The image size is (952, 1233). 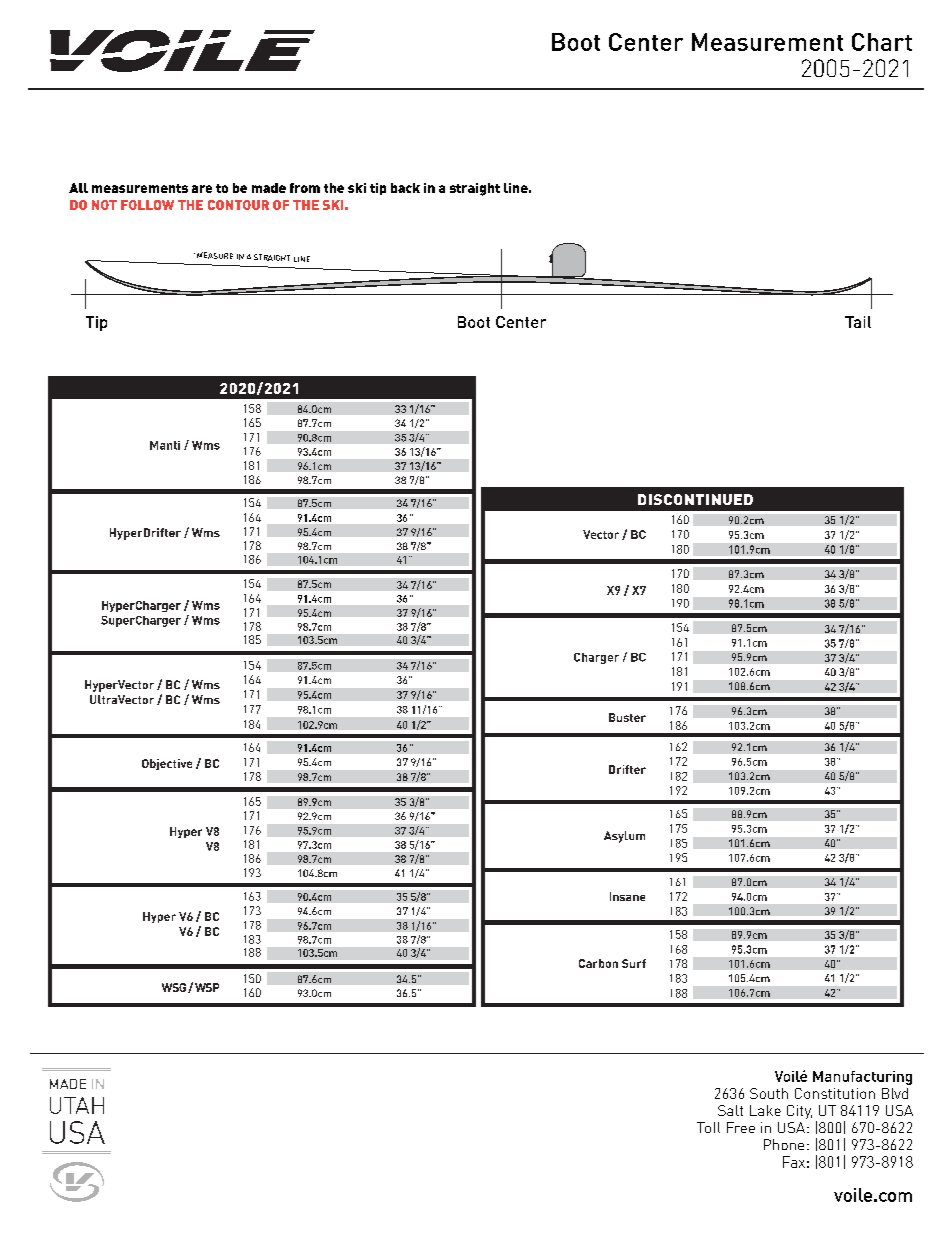 What do you see at coordinates (627, 717) in the page?
I see `Buster` at bounding box center [627, 717].
